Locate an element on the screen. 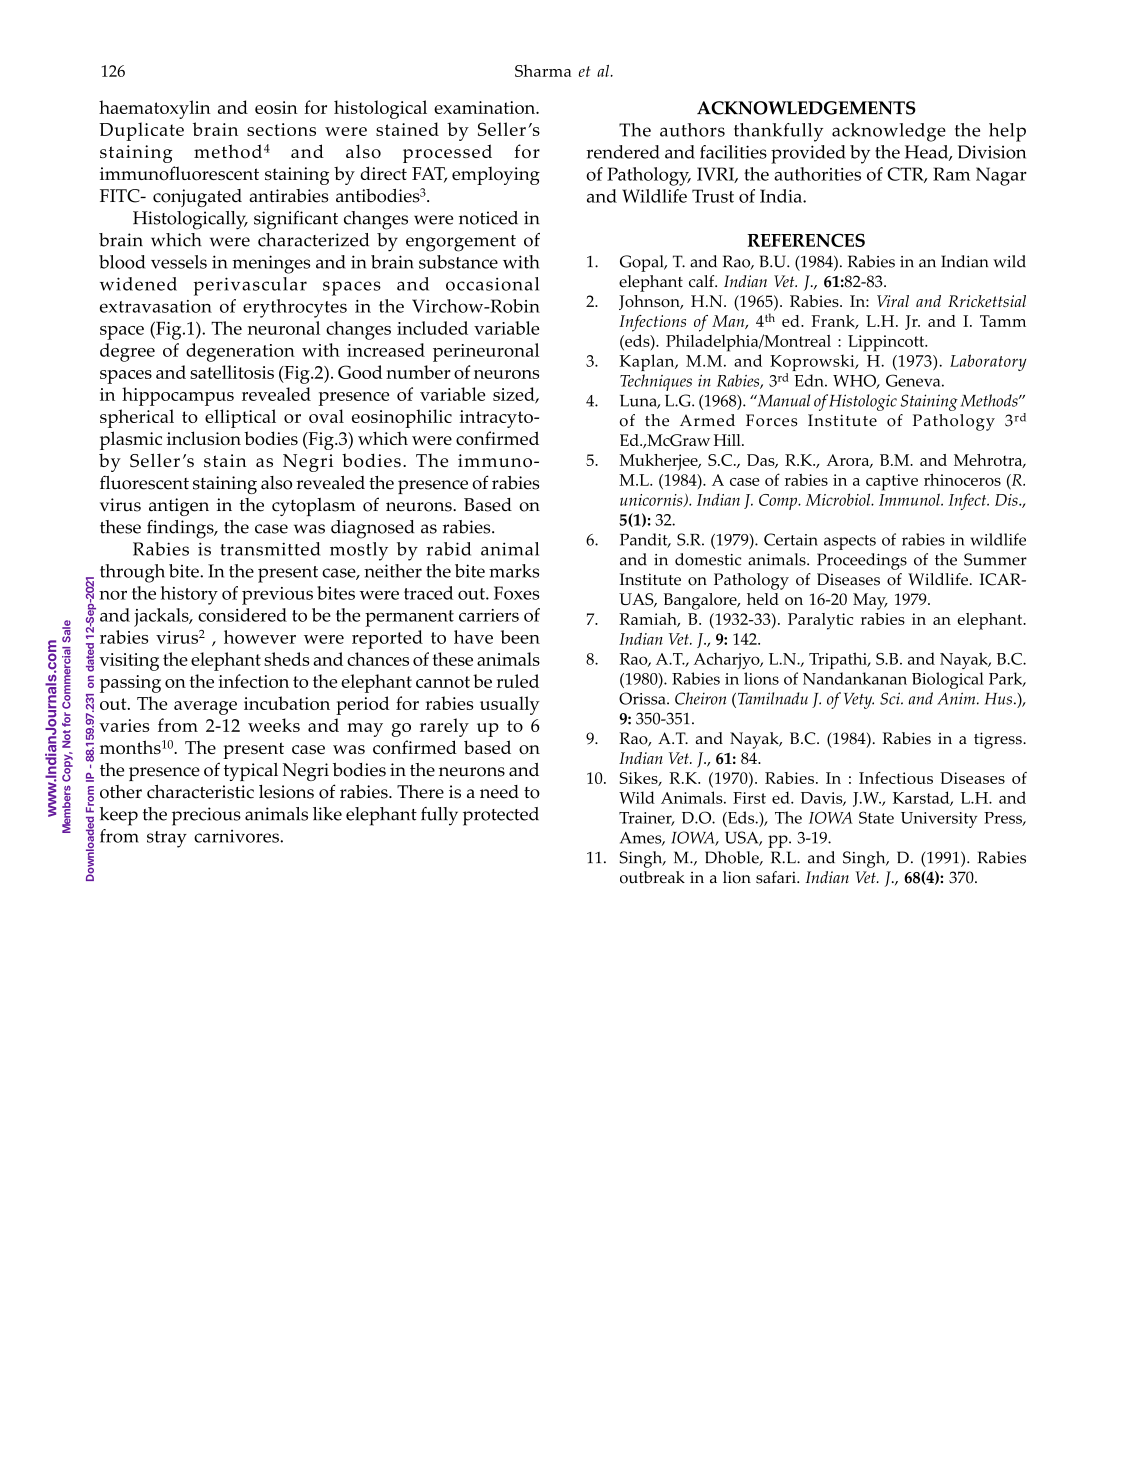 The height and width of the screenshot is (1457, 1126). State is located at coordinates (876, 817).
